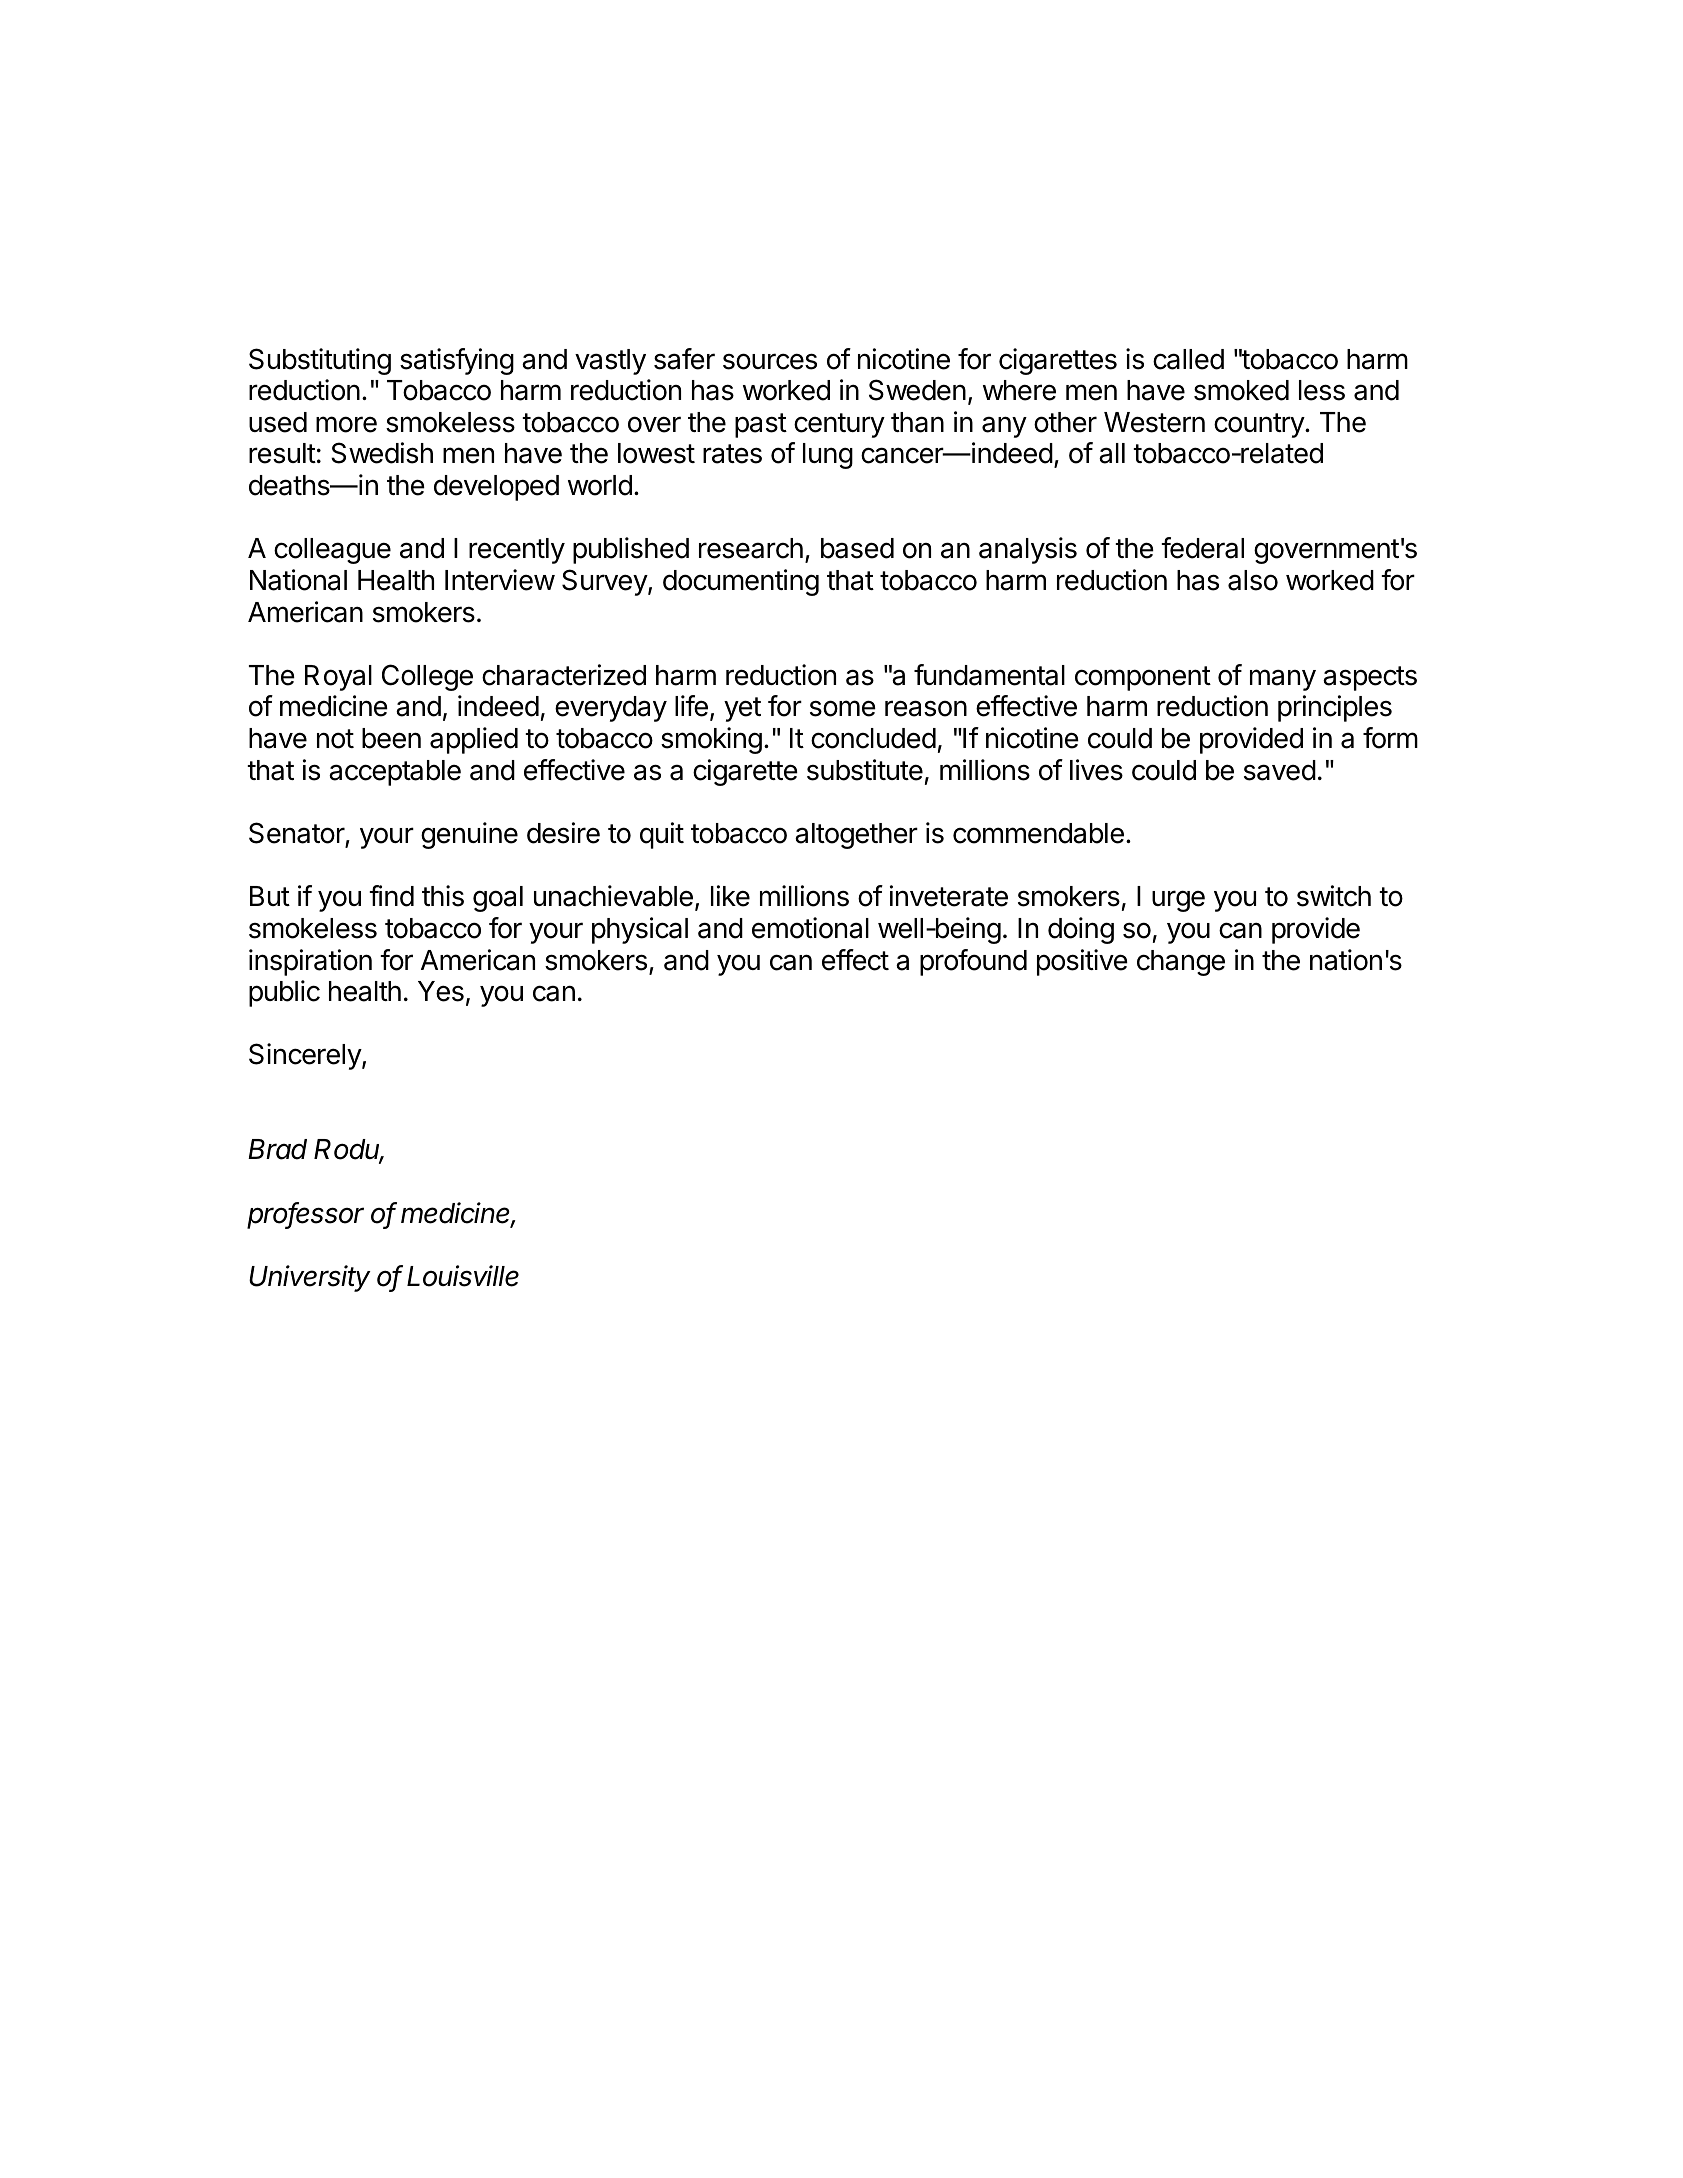 The width and height of the image is (1683, 2178). What do you see at coordinates (463, 1276) in the image?
I see `Louisville` at bounding box center [463, 1276].
